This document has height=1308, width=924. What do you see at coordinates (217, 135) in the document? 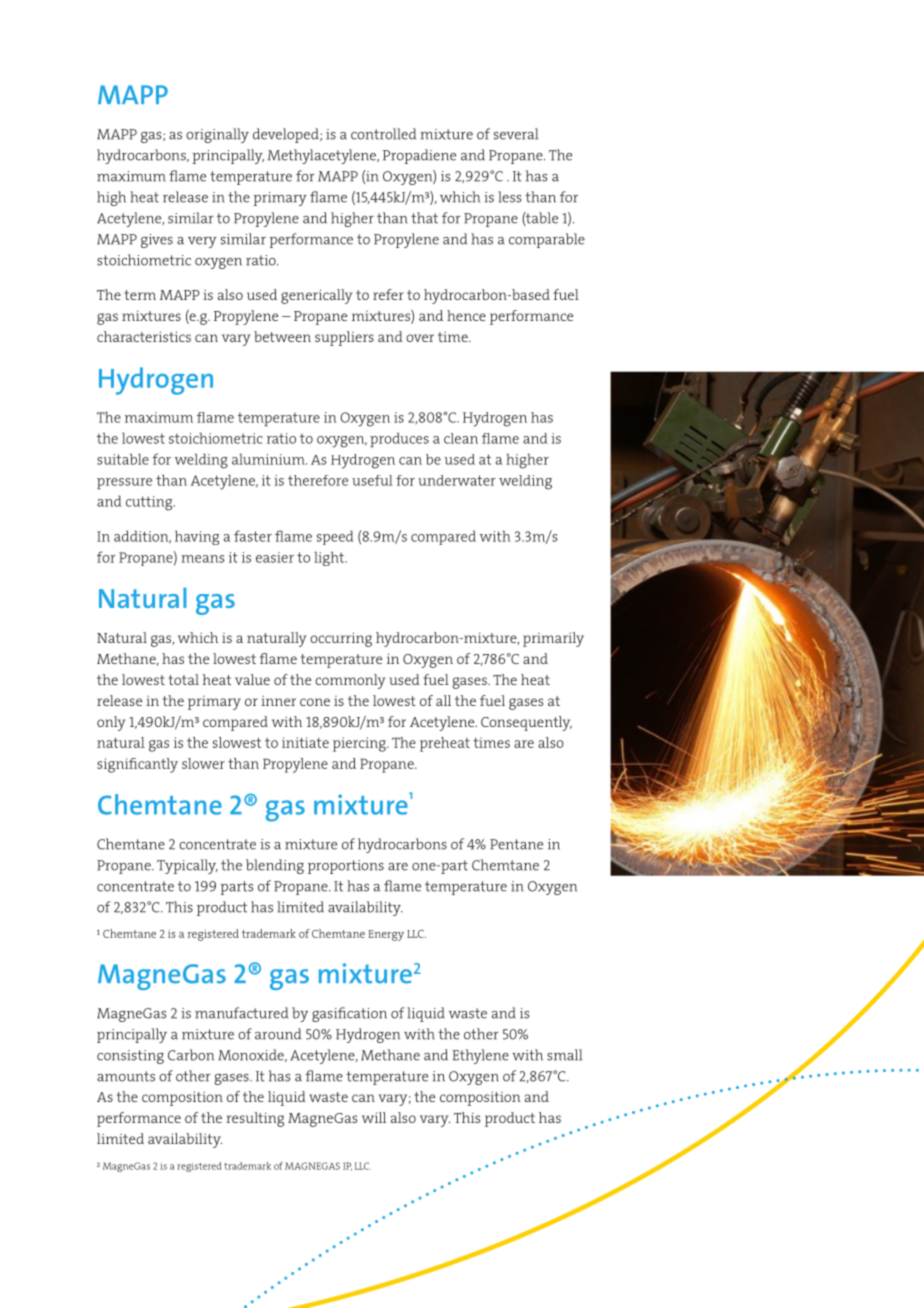
I see `originally` at bounding box center [217, 135].
